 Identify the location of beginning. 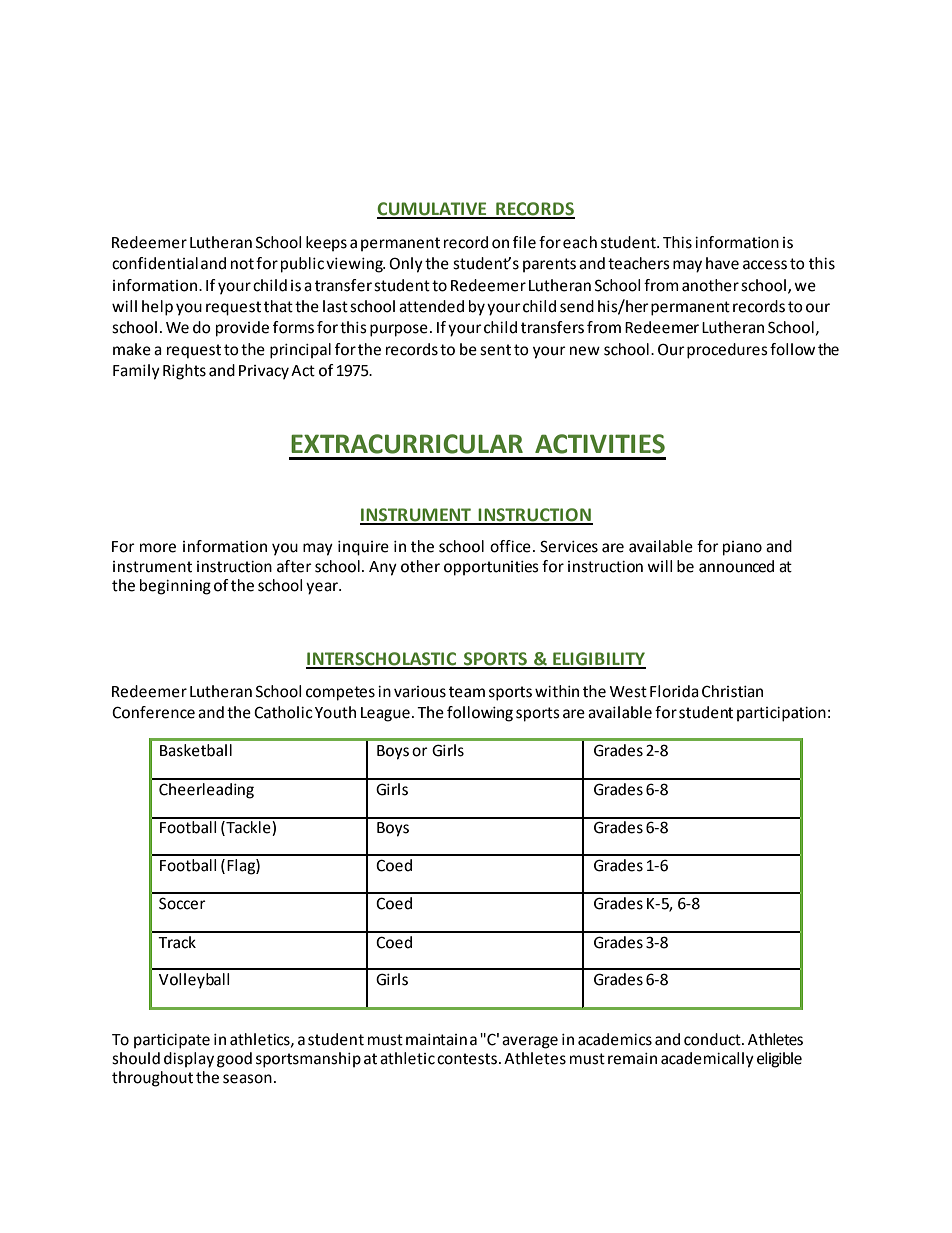
(175, 587).
